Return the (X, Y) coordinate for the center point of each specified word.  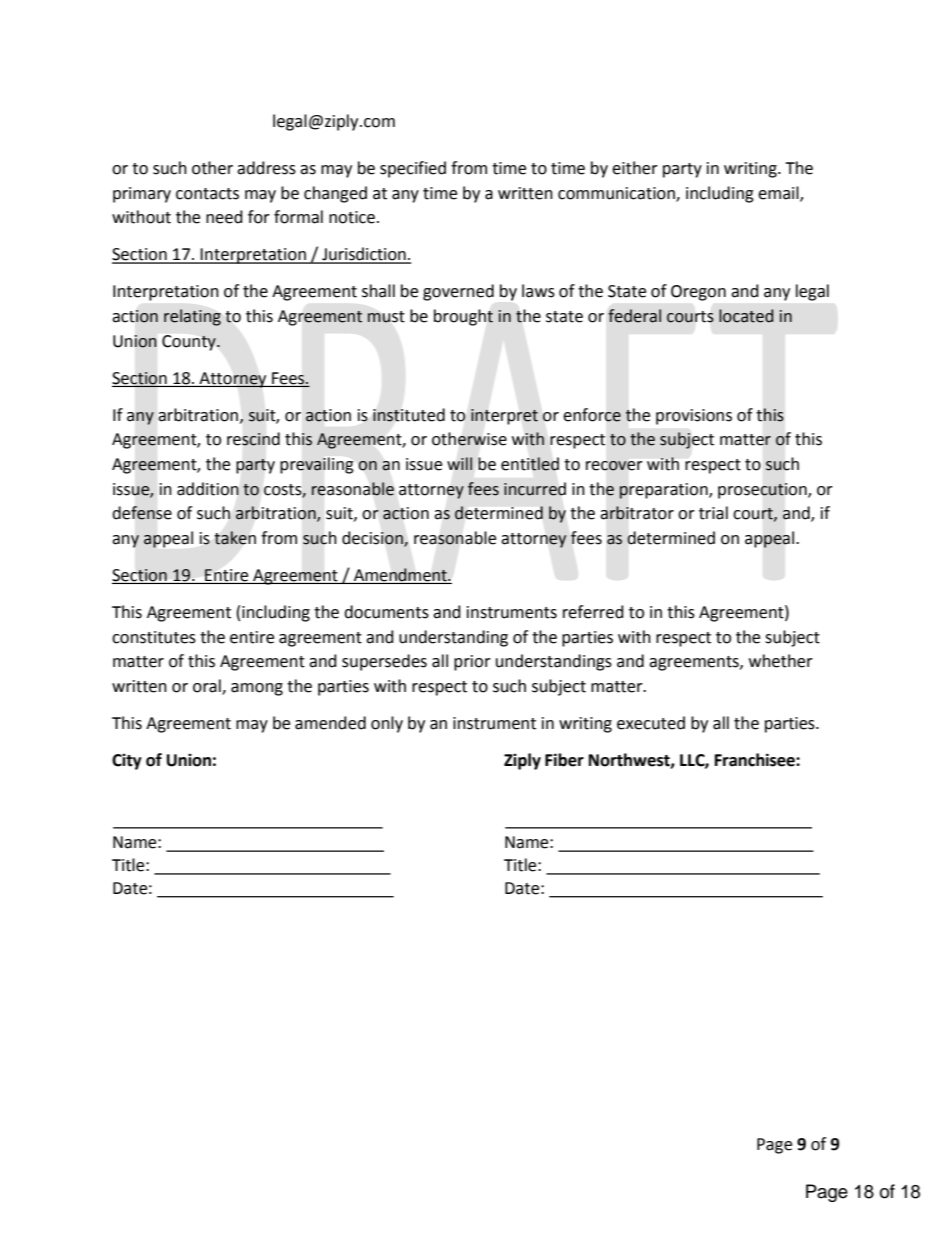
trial (713, 513)
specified (413, 169)
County (190, 343)
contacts (207, 194)
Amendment (401, 575)
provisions (694, 417)
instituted (409, 415)
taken (235, 538)
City (127, 761)
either (635, 168)
